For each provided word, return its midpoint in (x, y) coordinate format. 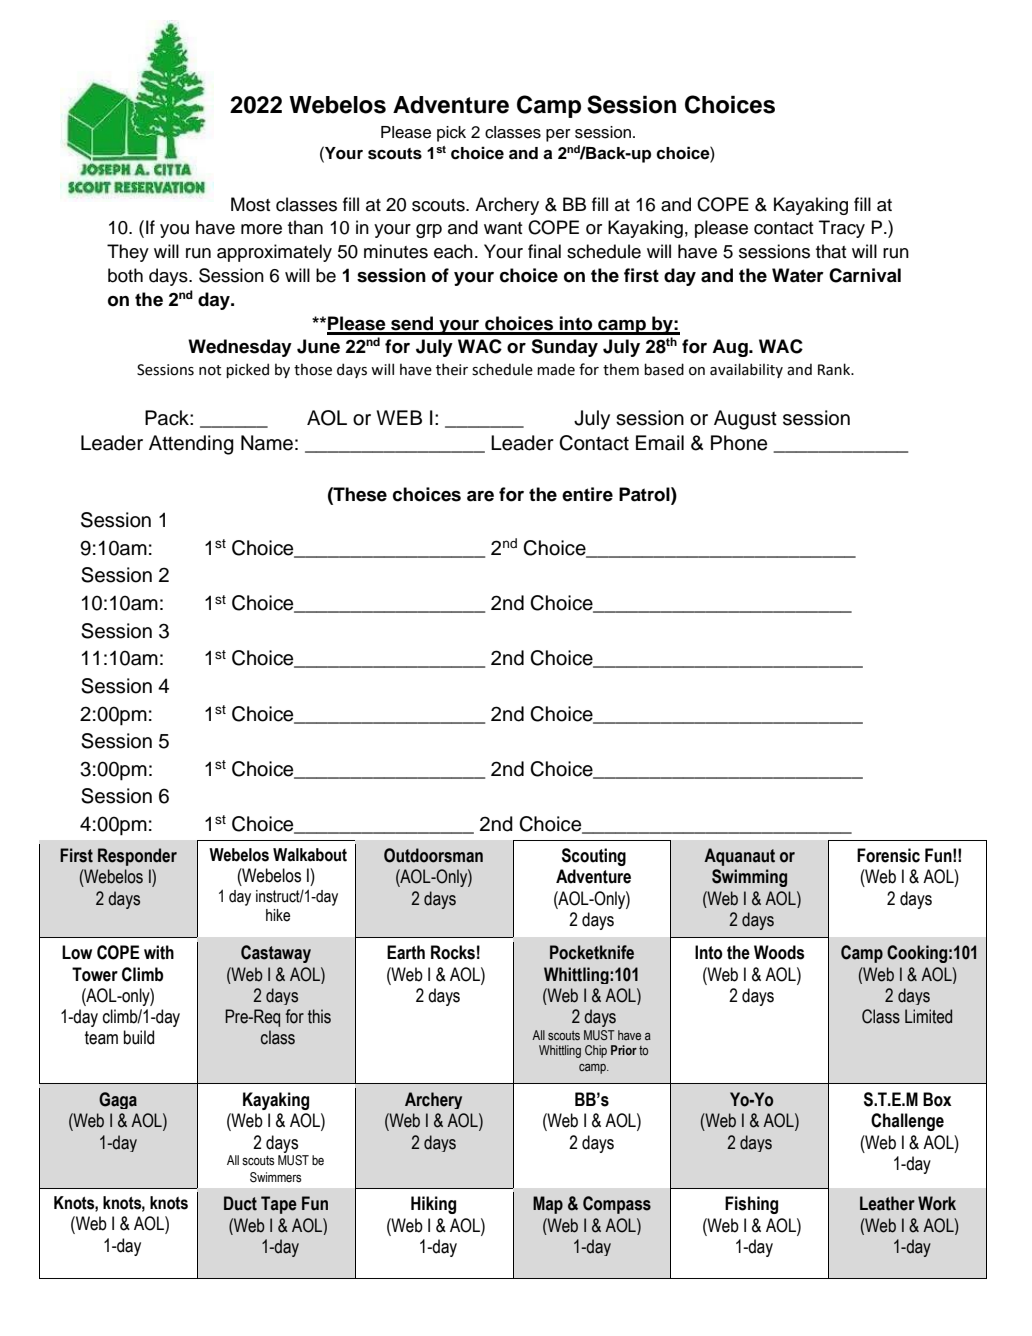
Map (548, 1205)
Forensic (888, 855)
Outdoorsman (433, 855)
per (558, 135)
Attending (191, 445)
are (480, 496)
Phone (739, 443)
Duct (240, 1203)
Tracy (842, 229)
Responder (137, 857)
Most (250, 204)
